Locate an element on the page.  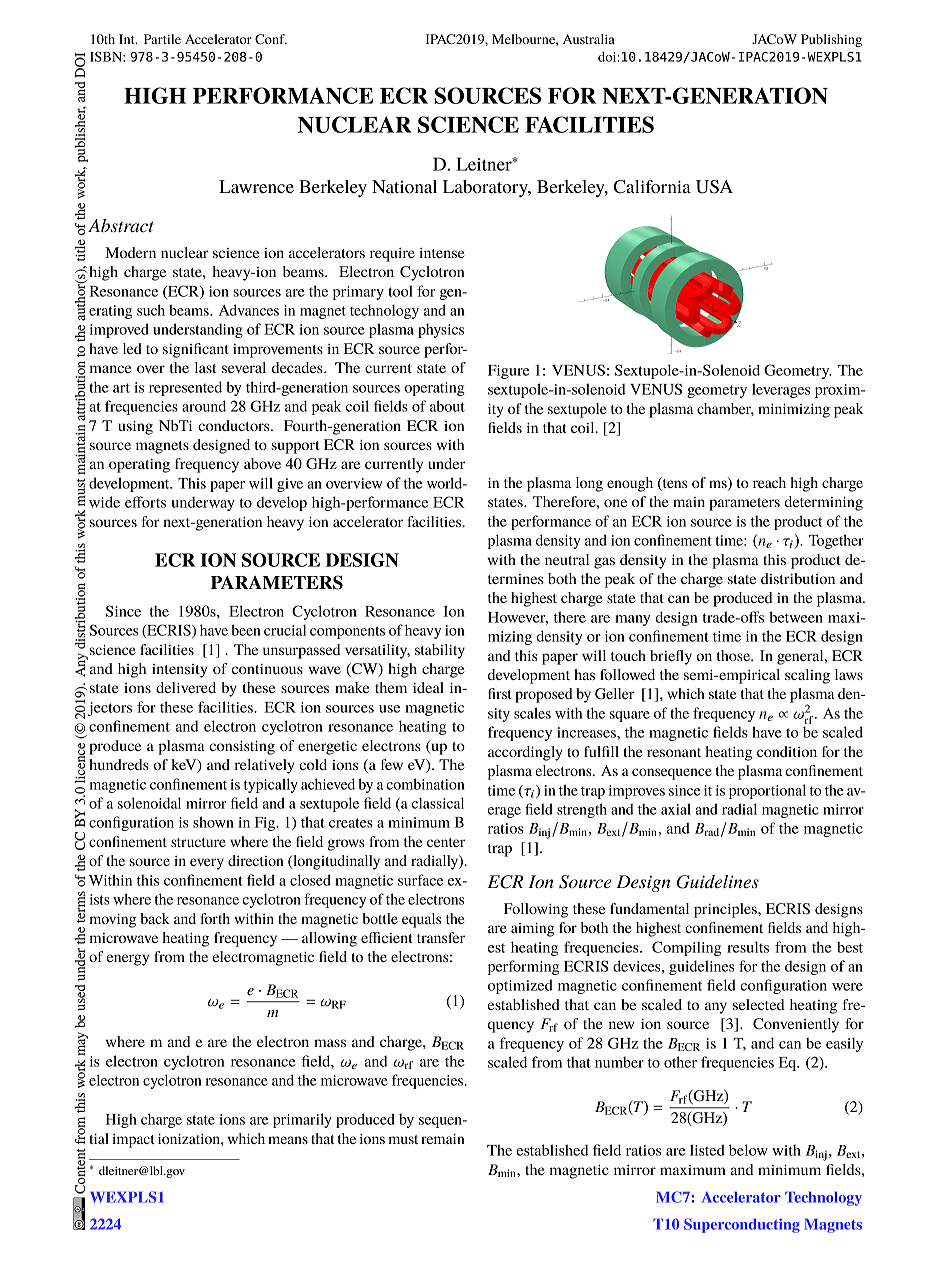
means is located at coordinates (288, 1140).
